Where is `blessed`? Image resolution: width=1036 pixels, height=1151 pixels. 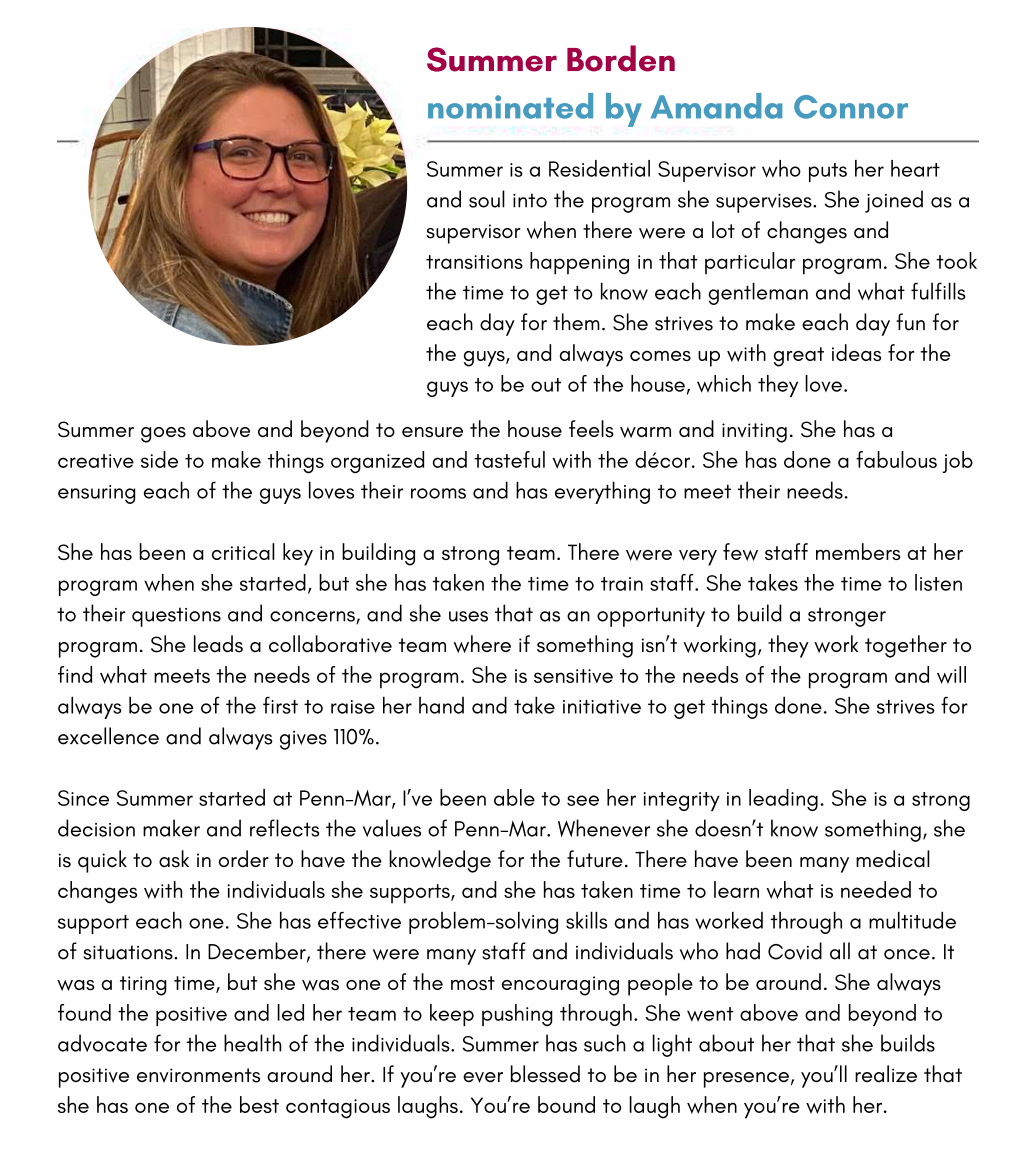 blessed is located at coordinates (545, 1074).
